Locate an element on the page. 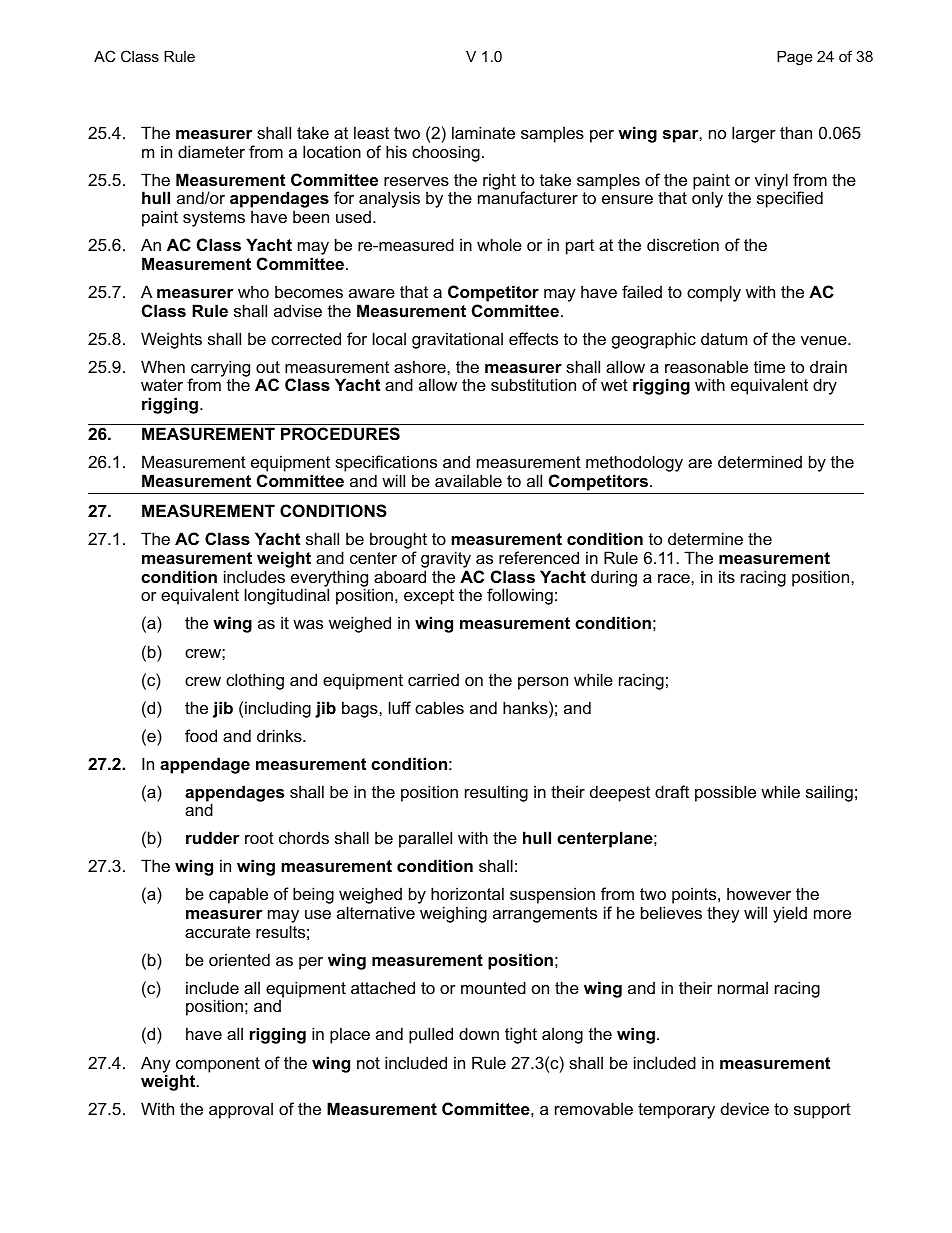 Image resolution: width=952 pixels, height=1233 pixels. component is located at coordinates (218, 1066).
